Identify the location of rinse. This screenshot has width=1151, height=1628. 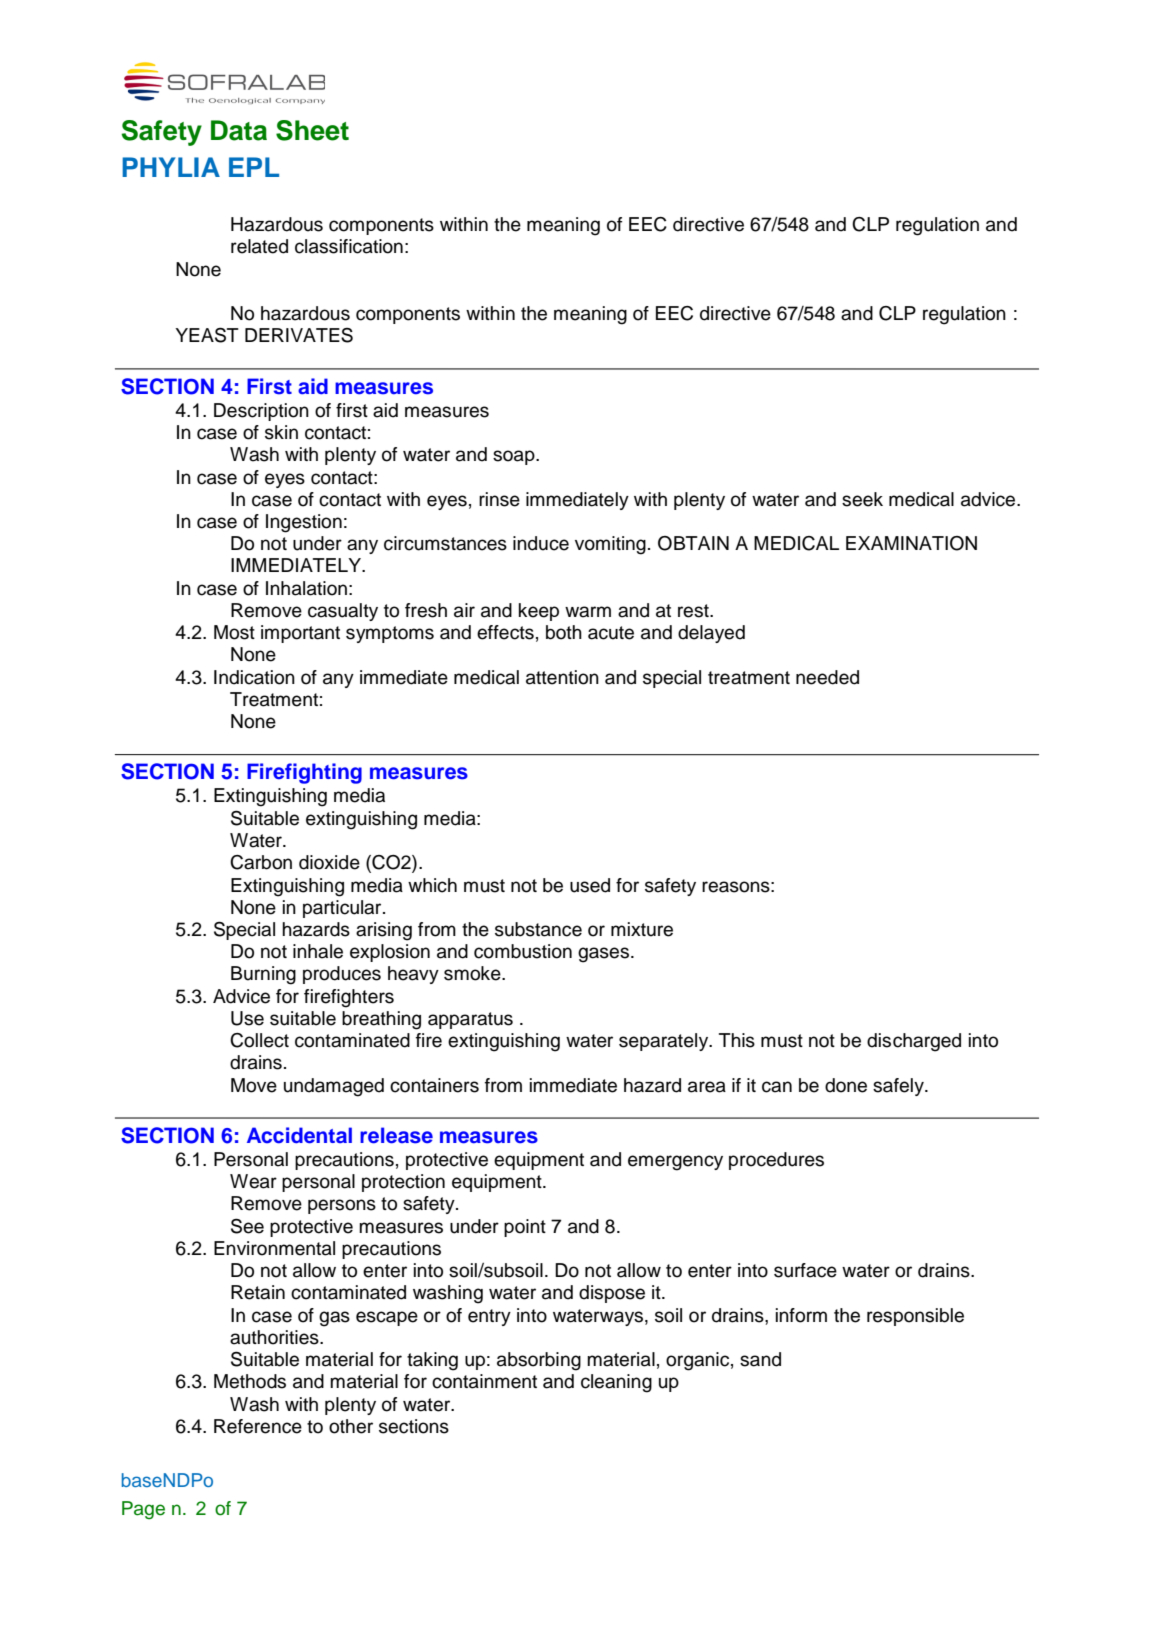
(499, 499).
